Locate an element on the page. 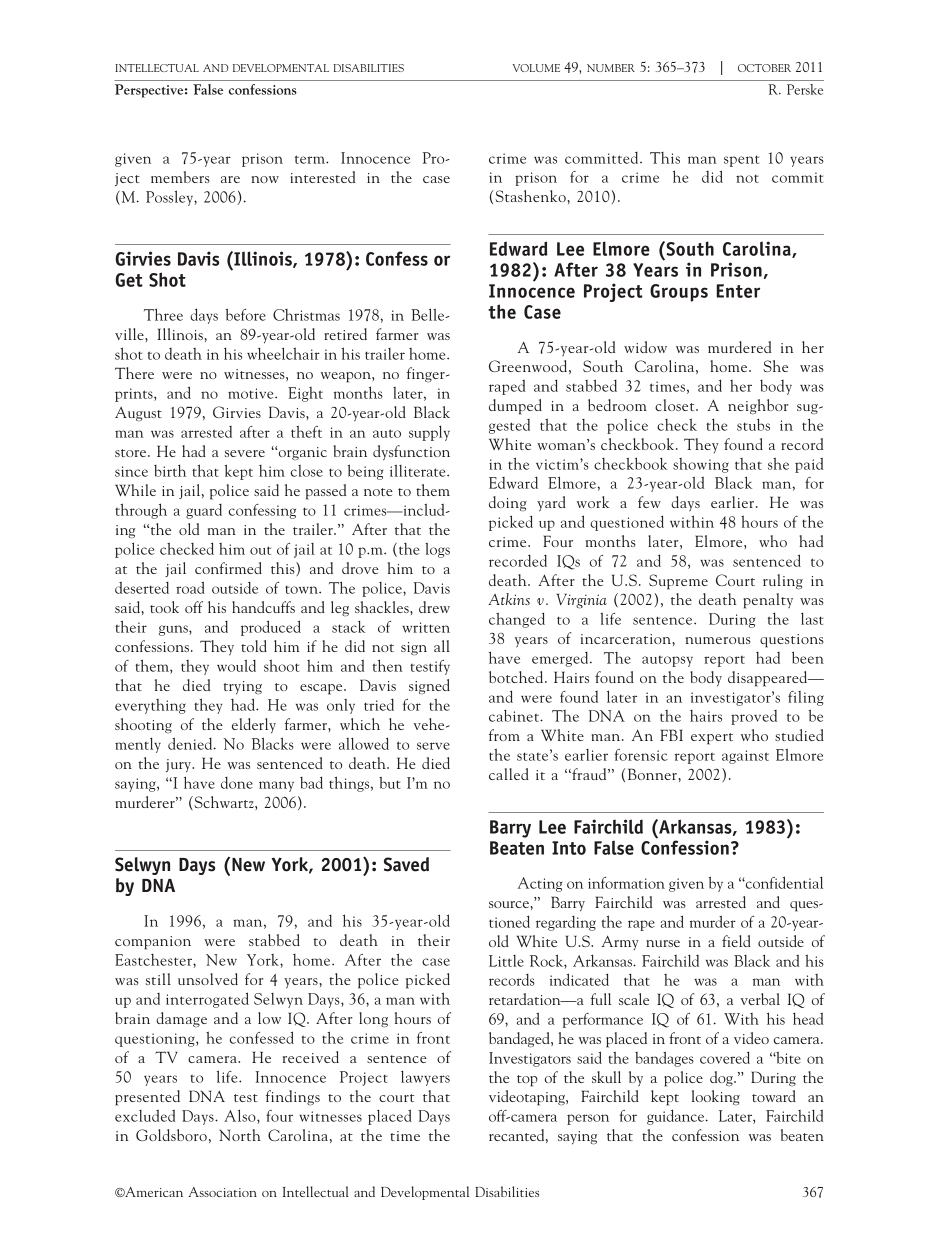 The image size is (952, 1256). neighbor is located at coordinates (758, 407).
